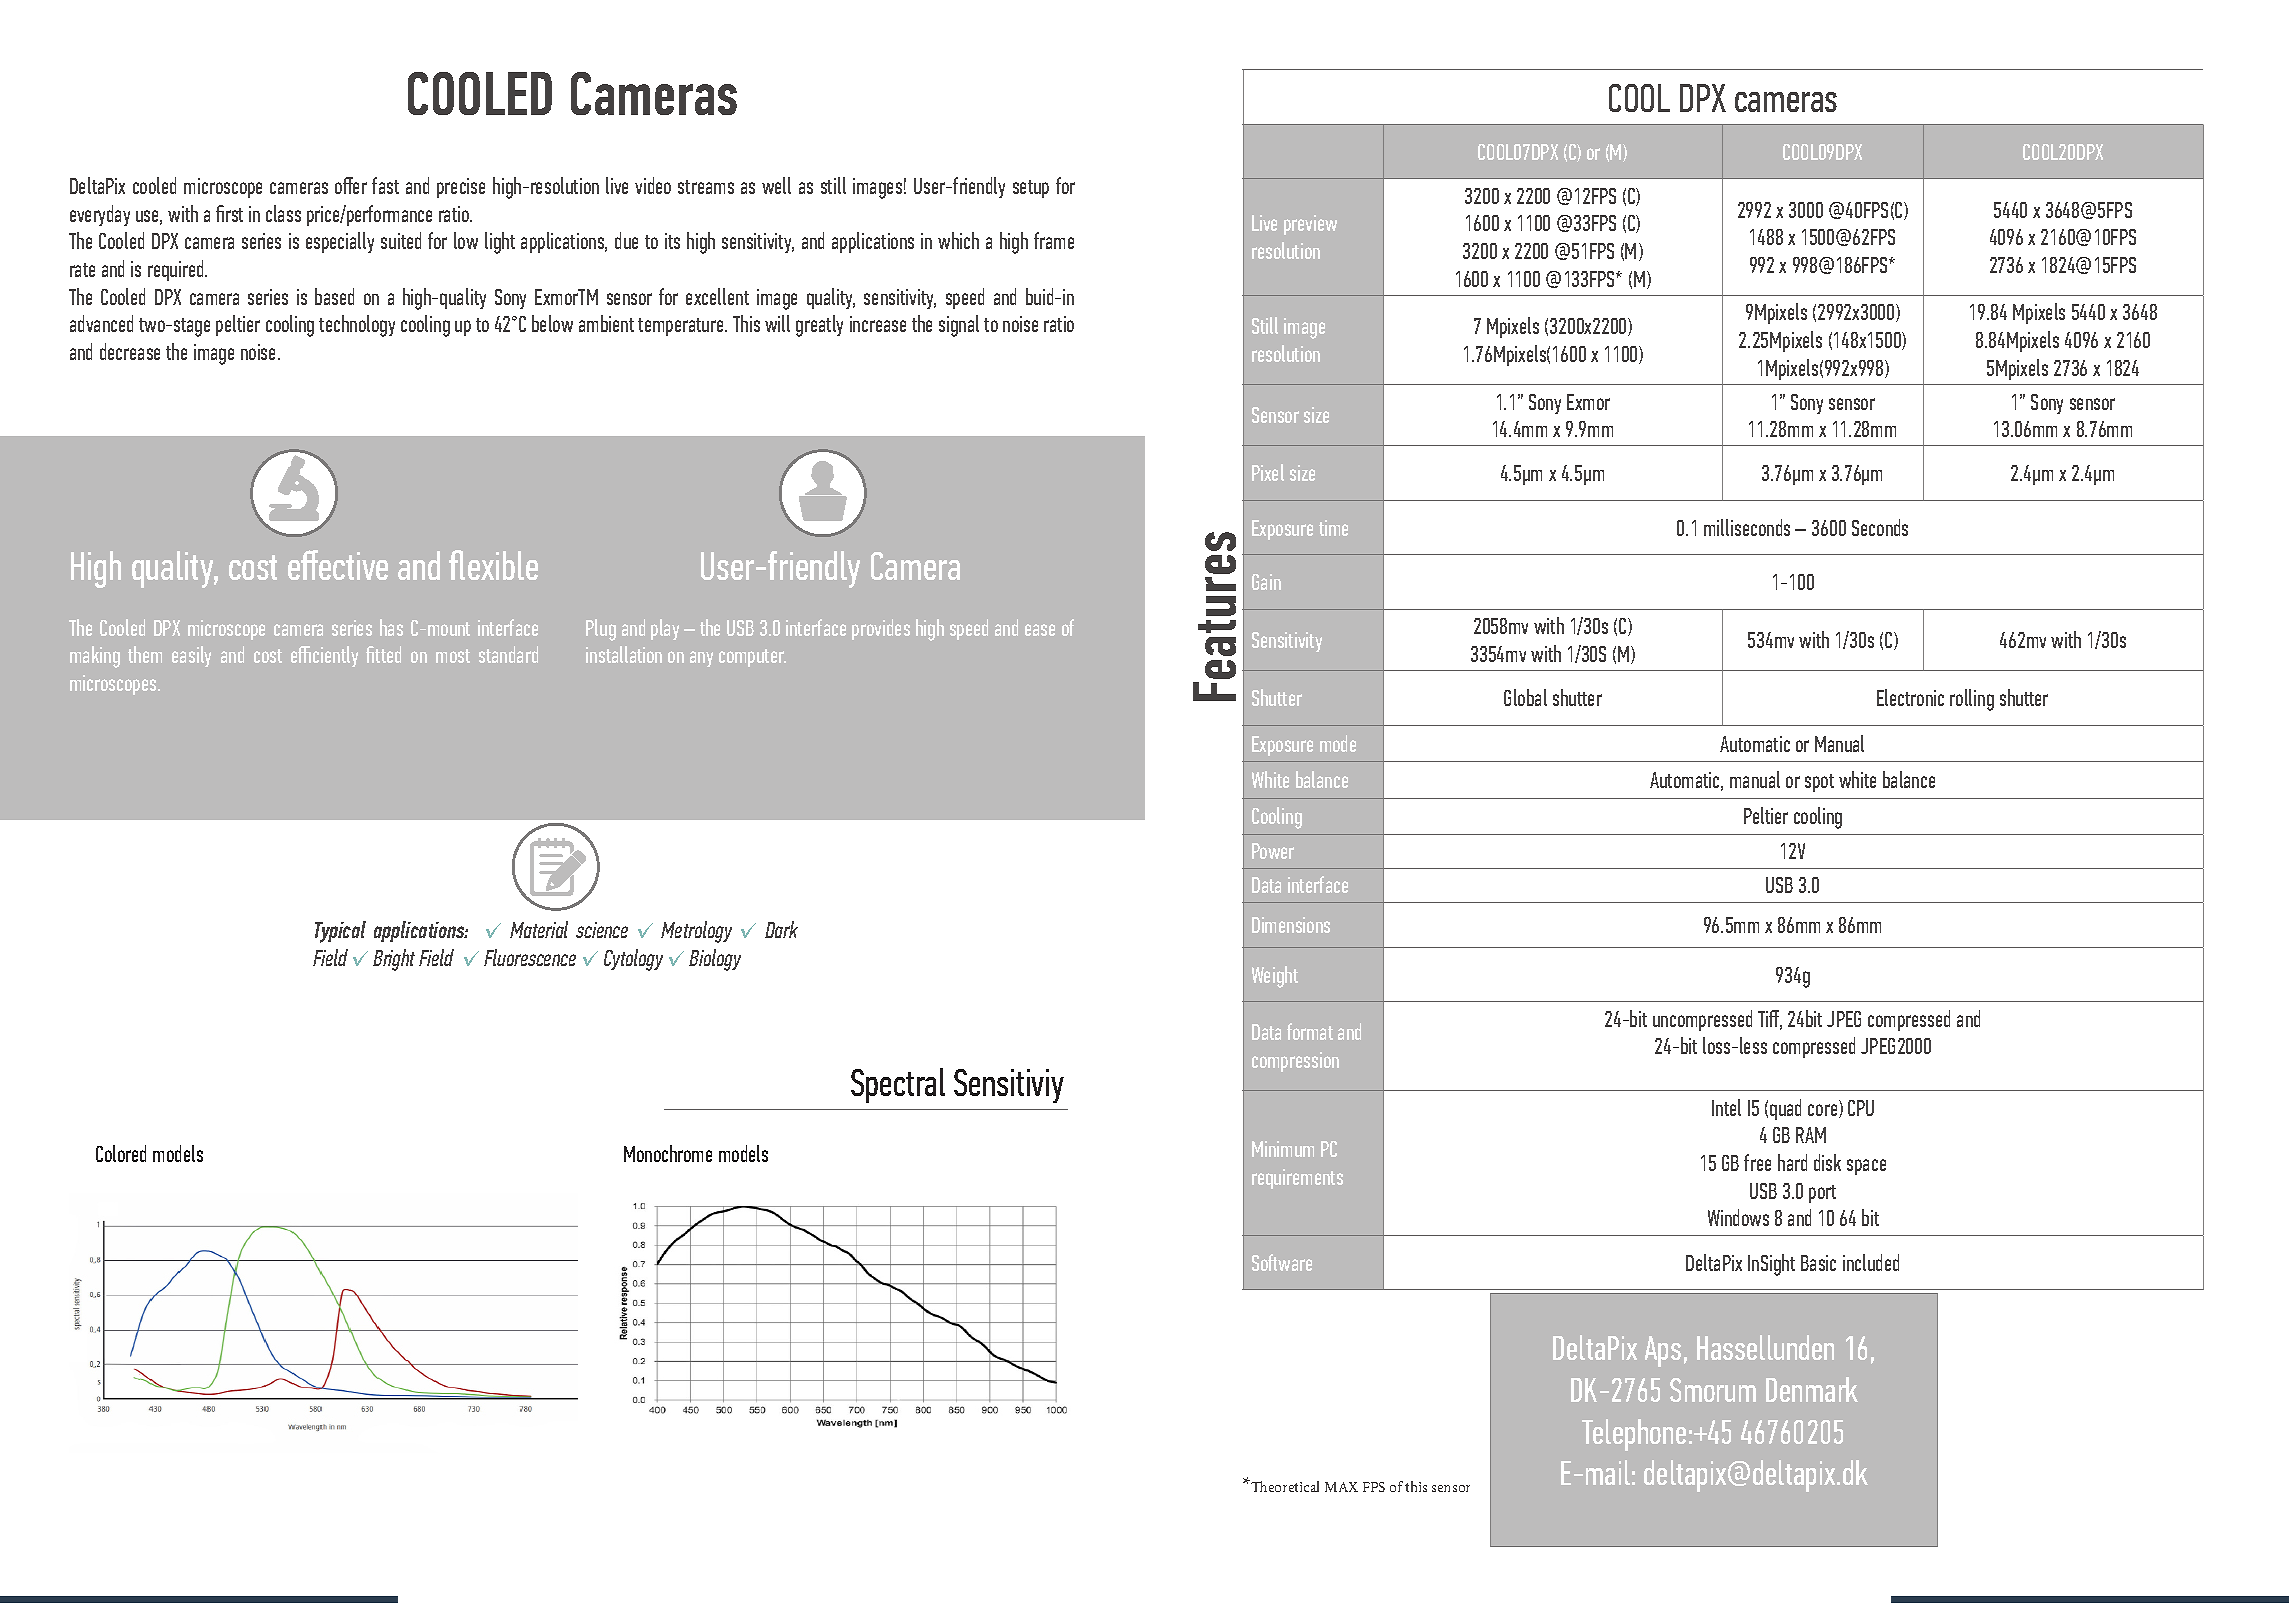 The width and height of the image is (2289, 1619). I want to click on spot, so click(1819, 783).
